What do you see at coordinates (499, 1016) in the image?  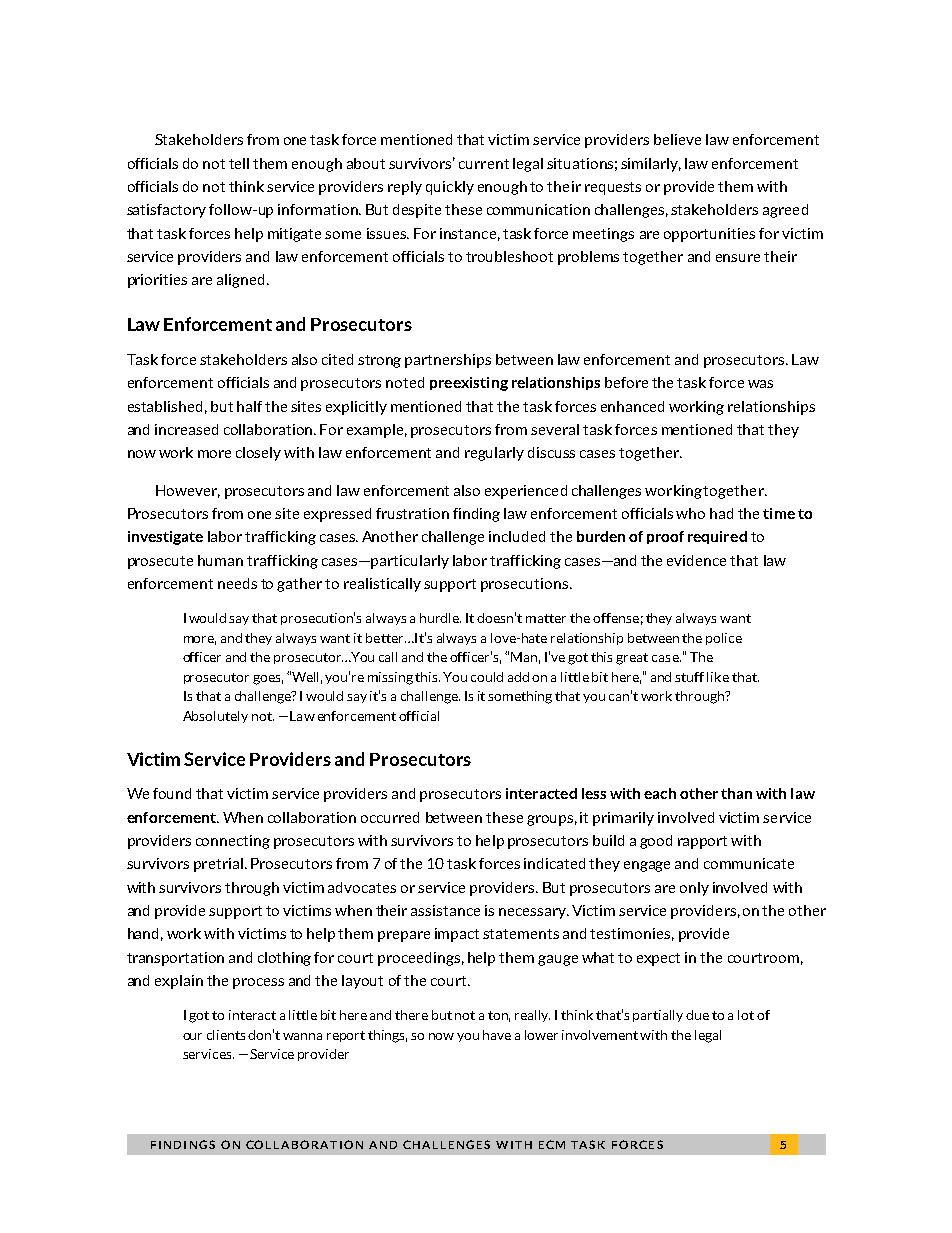 I see `ton` at bounding box center [499, 1016].
